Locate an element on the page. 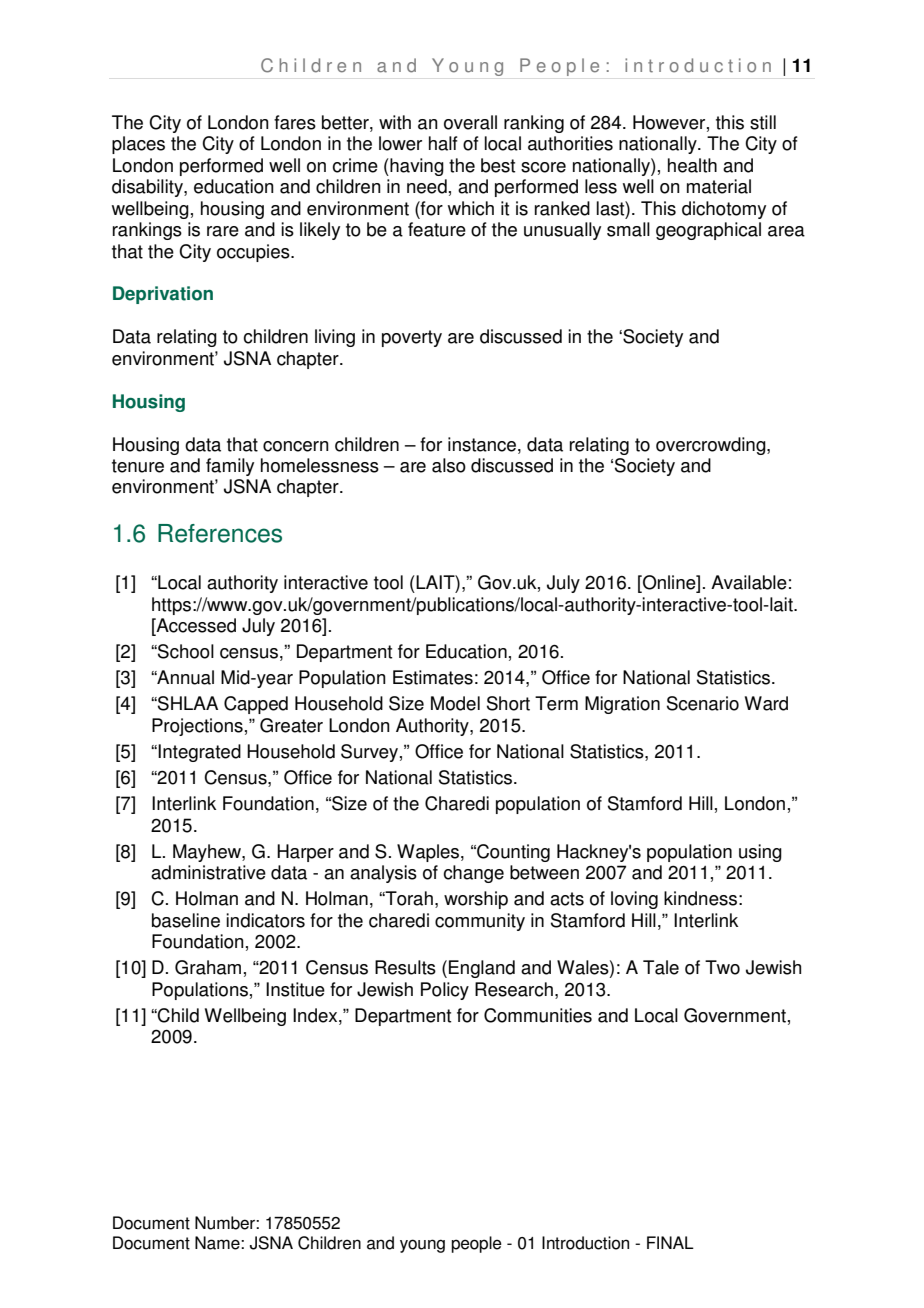 Image resolution: width=924 pixels, height=1308 pixels. overcrowding is located at coordinates (712, 446).
